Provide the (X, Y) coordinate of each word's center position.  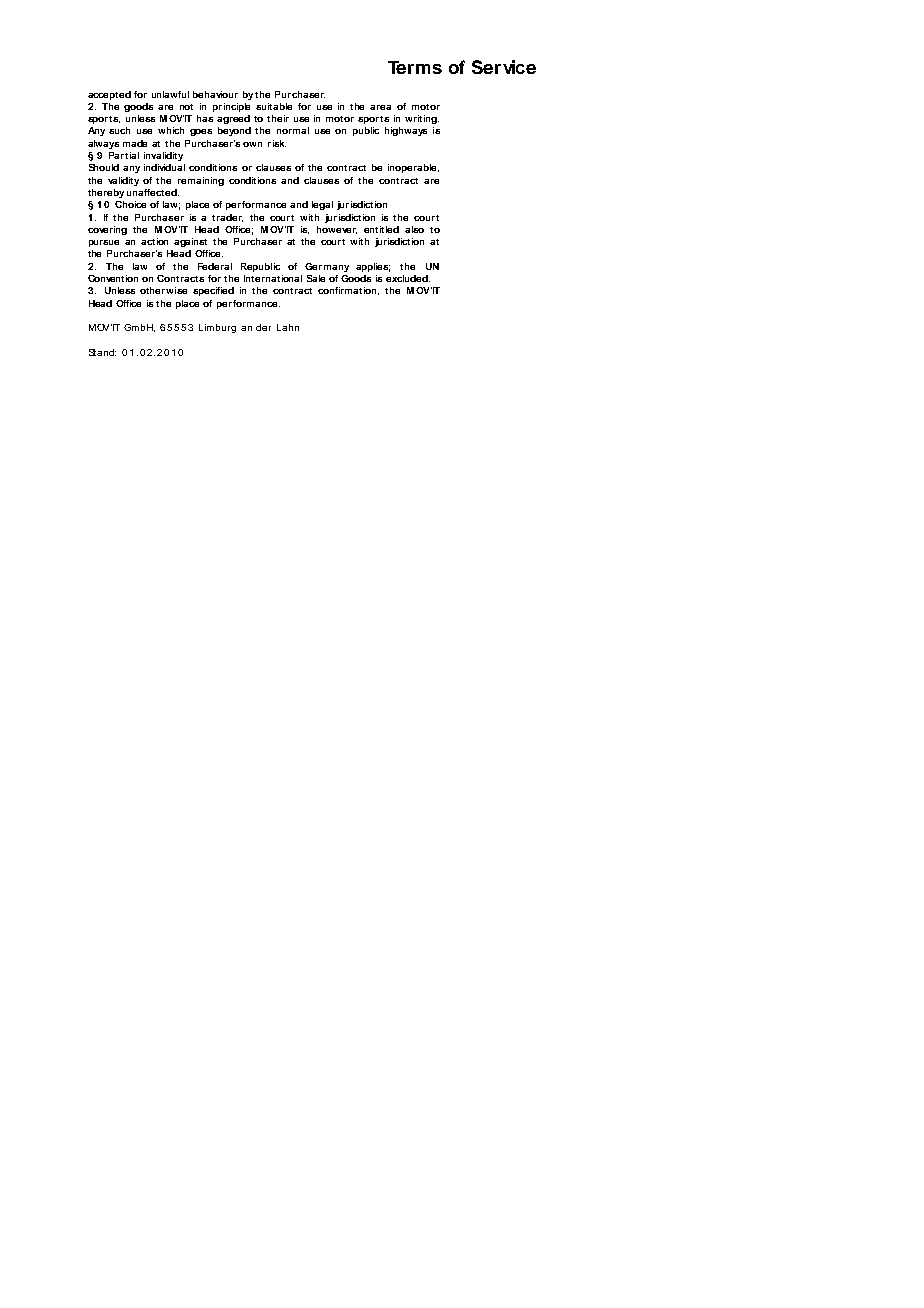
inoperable (413, 168)
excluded (408, 278)
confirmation (348, 291)
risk (277, 143)
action (154, 241)
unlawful (170, 94)
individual (164, 167)
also (414, 229)
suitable (274, 106)
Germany (327, 267)
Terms (415, 67)
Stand (102, 352)
